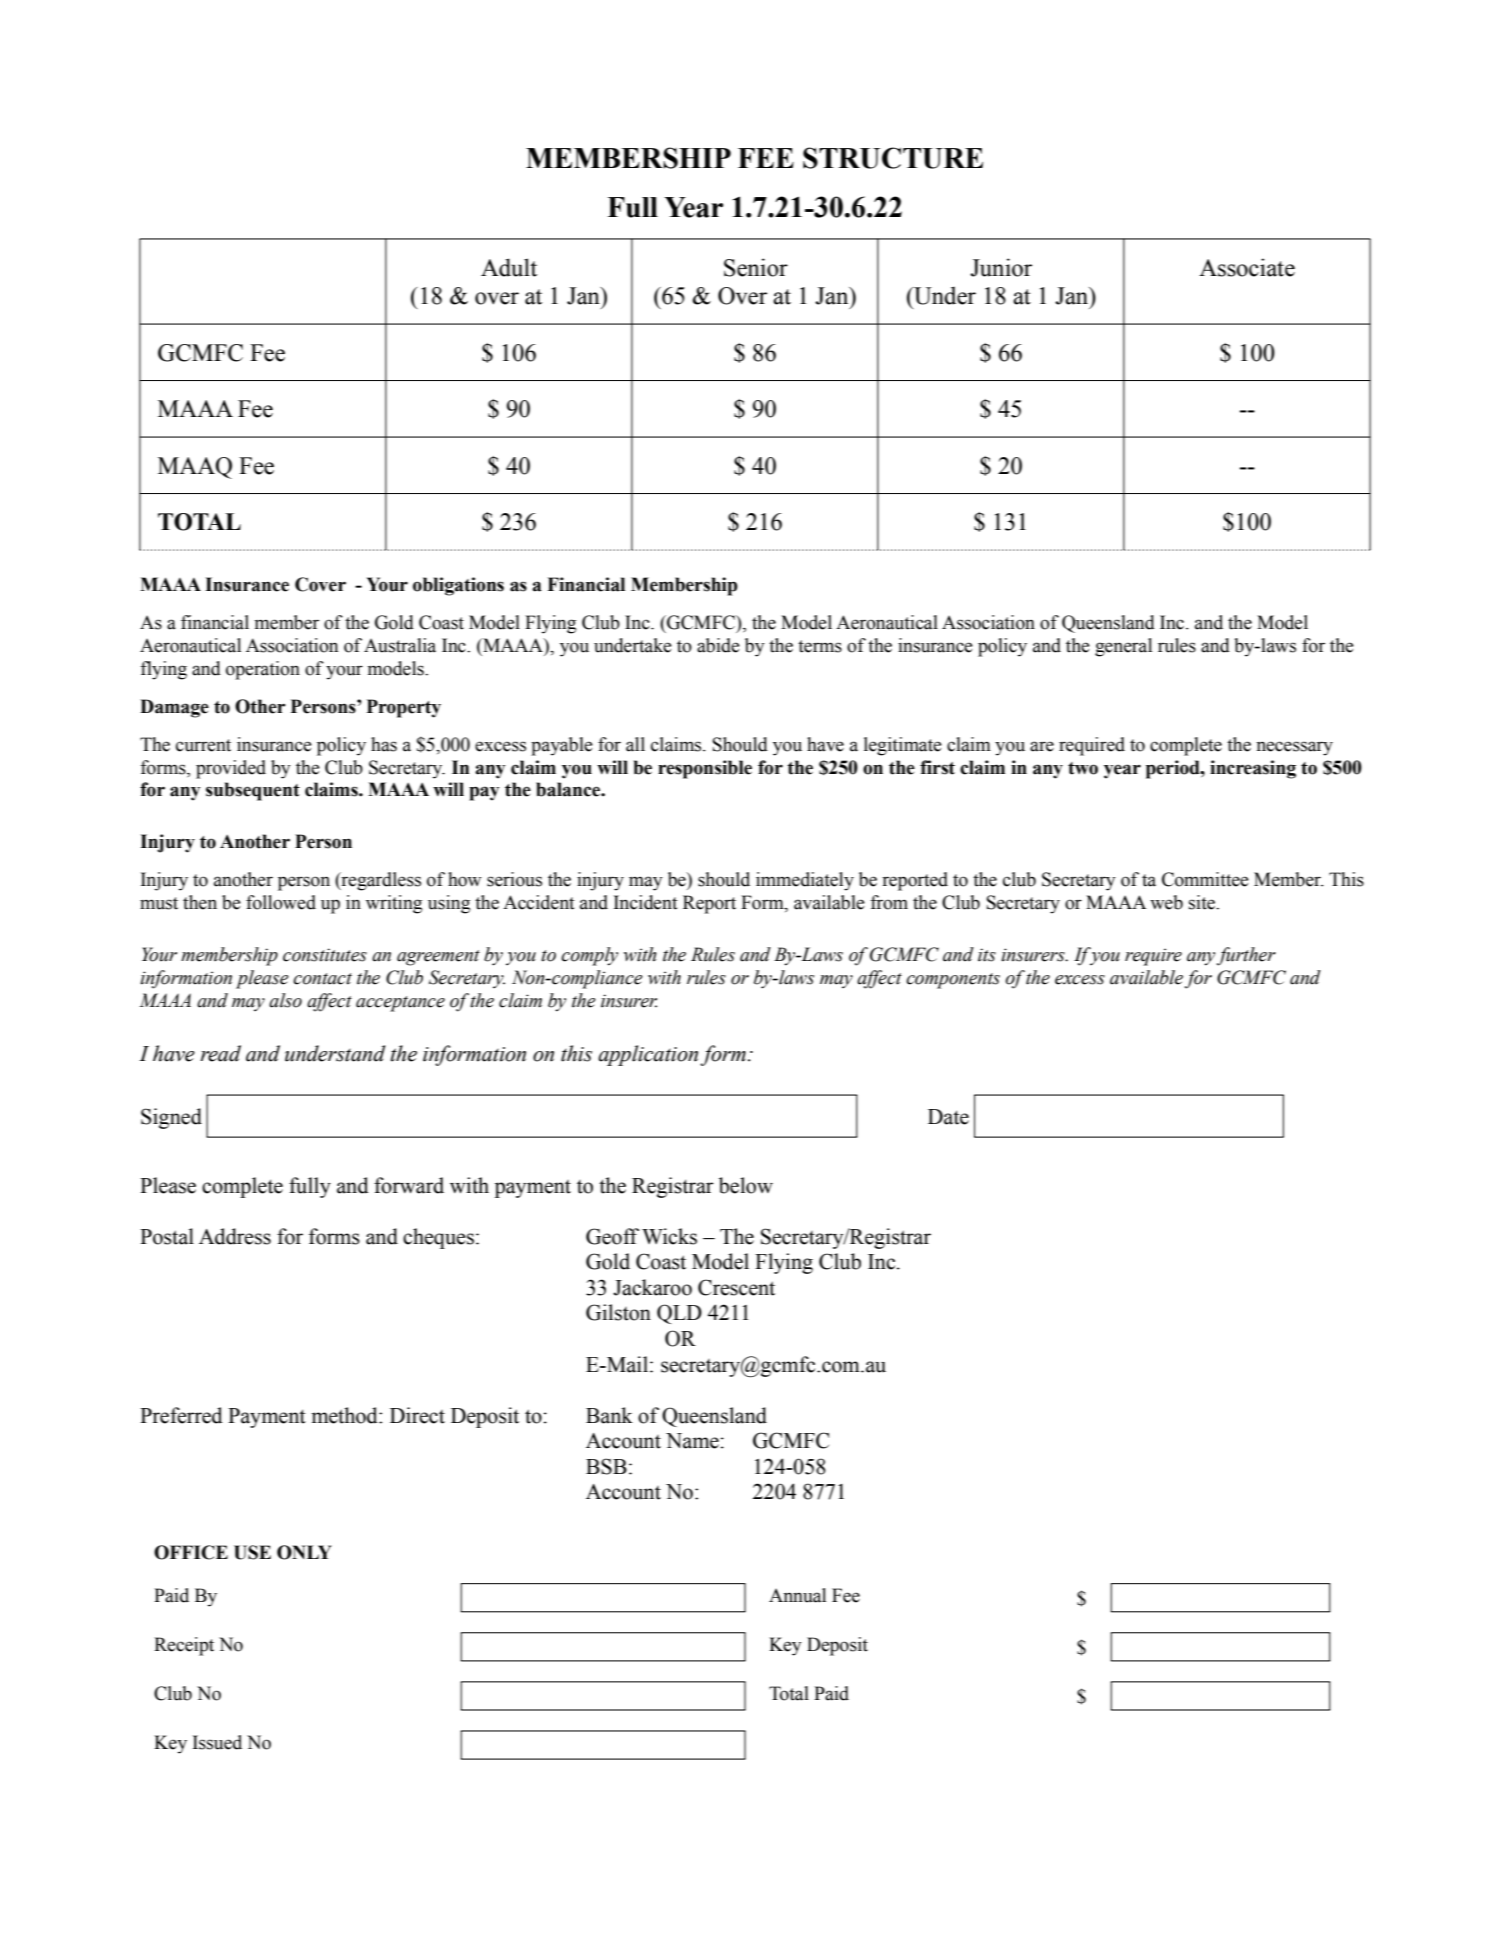 The height and width of the screenshot is (1954, 1510). I want to click on constitutes, so click(325, 955).
